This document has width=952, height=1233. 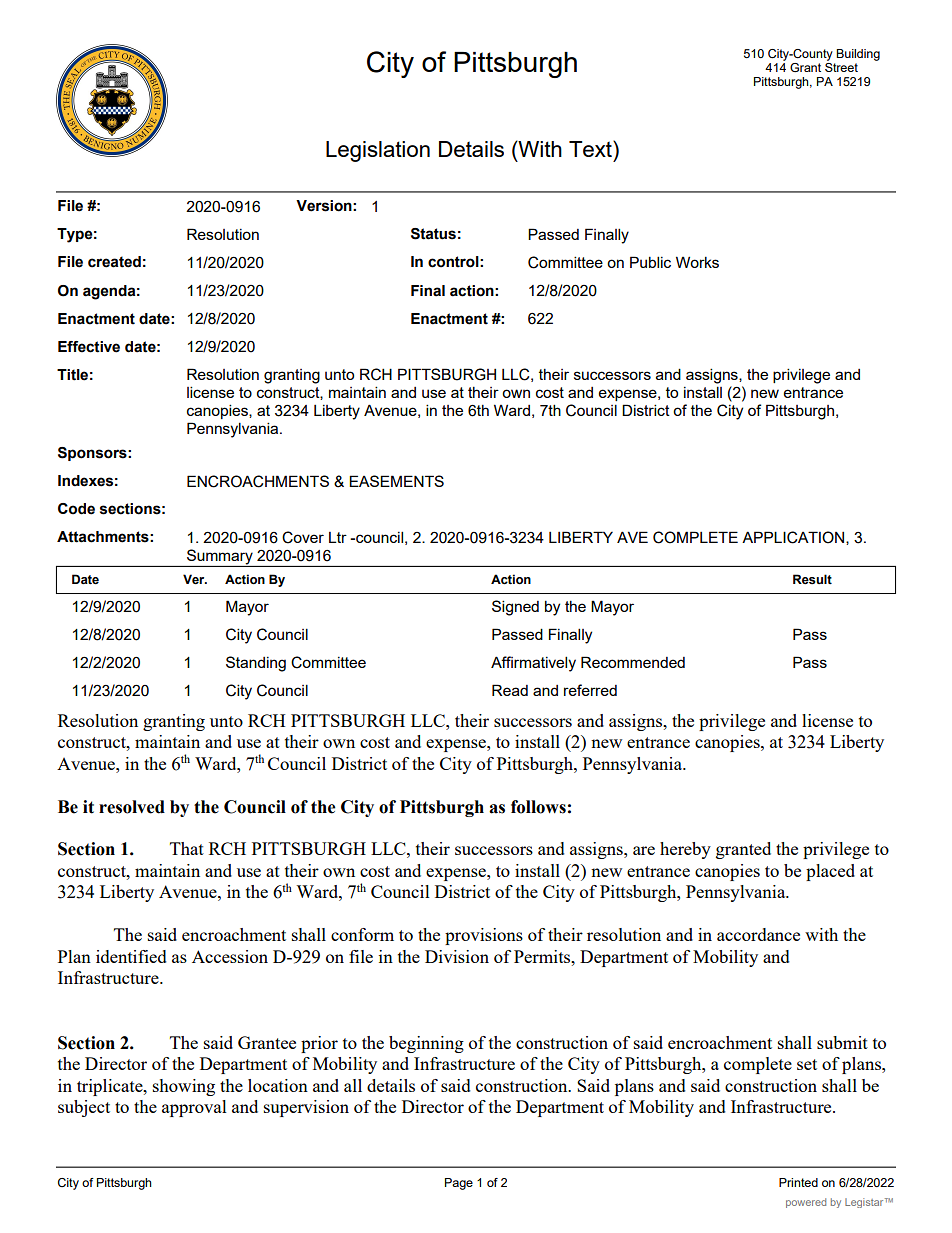 What do you see at coordinates (515, 608) in the document?
I see `Signed` at bounding box center [515, 608].
